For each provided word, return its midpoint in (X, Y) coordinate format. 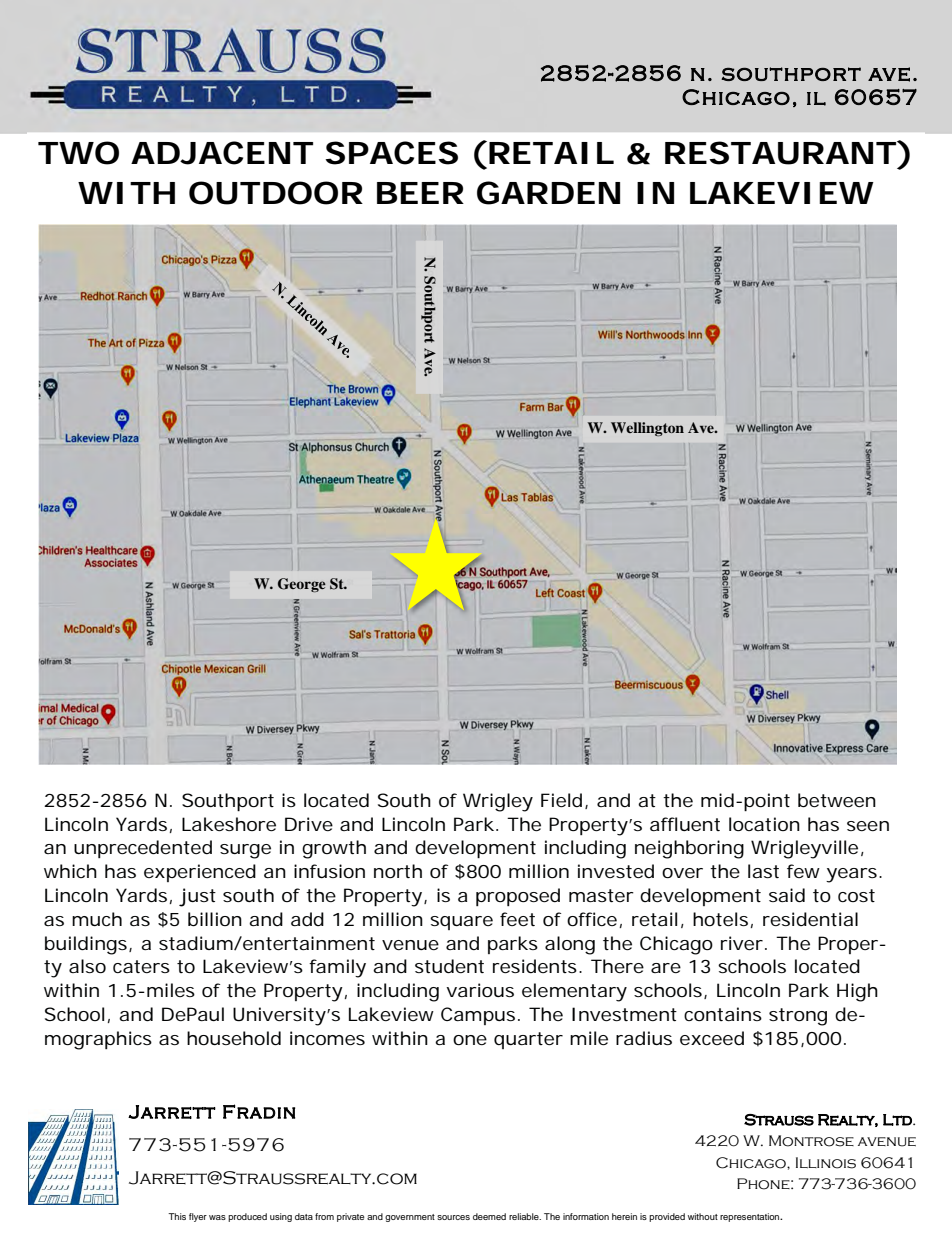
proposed (518, 897)
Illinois (826, 1163)
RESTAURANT (780, 153)
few (803, 871)
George (302, 585)
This (177, 1216)
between (837, 800)
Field (561, 800)
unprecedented (143, 849)
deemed (489, 1216)
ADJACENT (222, 153)
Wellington (647, 429)
